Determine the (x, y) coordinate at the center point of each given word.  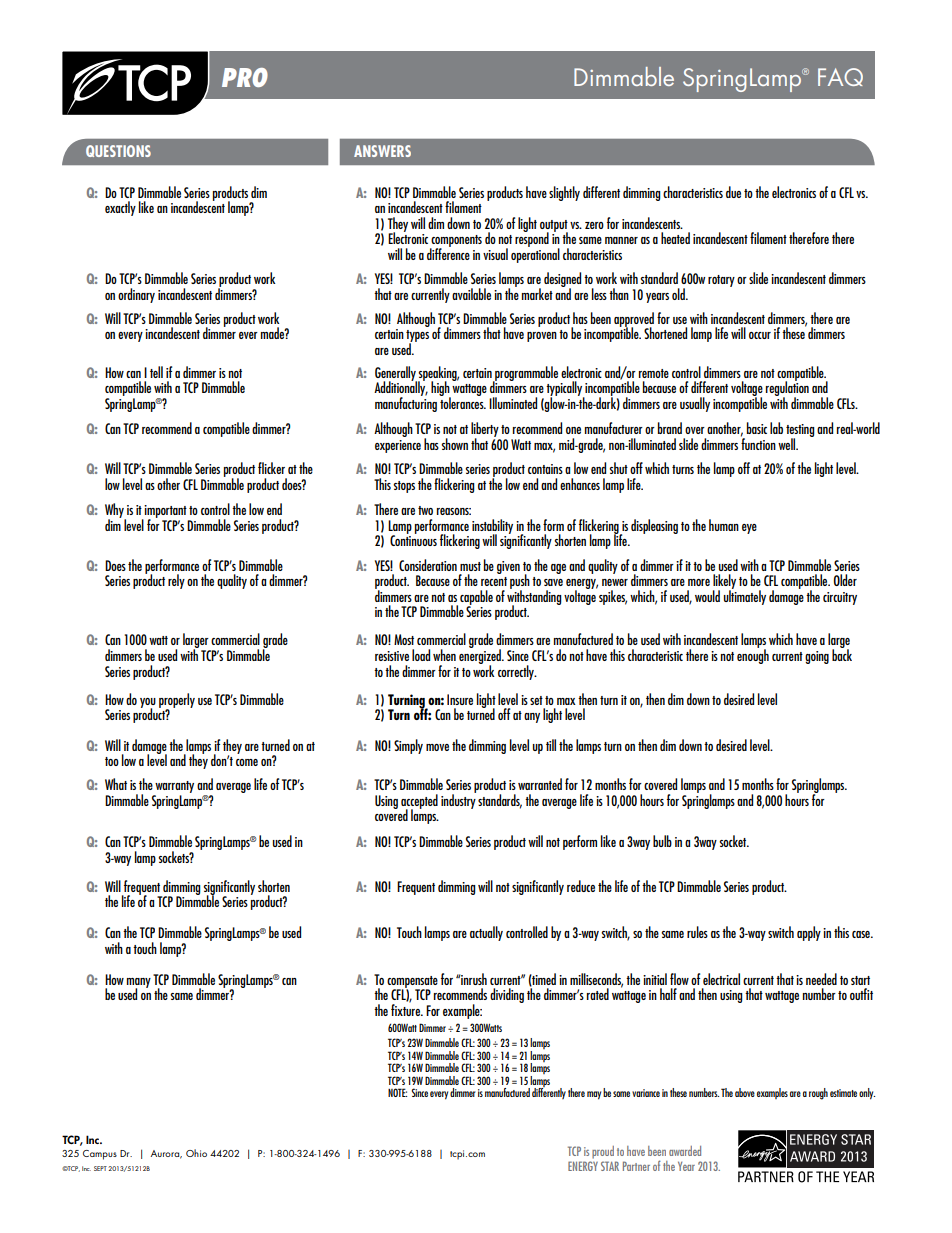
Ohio (196, 1153)
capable (476, 598)
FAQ (840, 77)
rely (176, 581)
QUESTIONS (118, 151)
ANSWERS (382, 151)
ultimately (745, 596)
